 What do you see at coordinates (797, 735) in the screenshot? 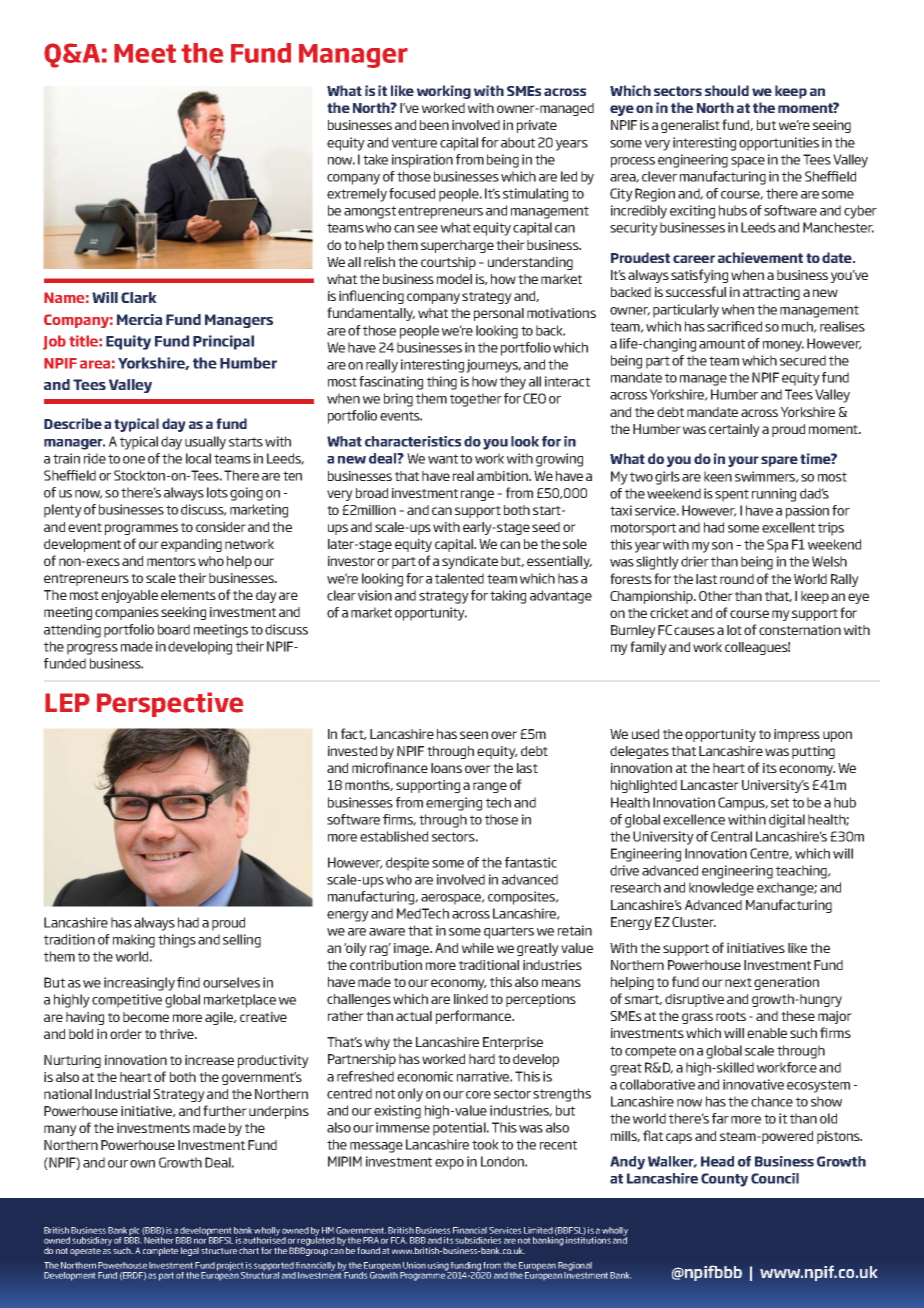
I see `impress` at bounding box center [797, 735].
